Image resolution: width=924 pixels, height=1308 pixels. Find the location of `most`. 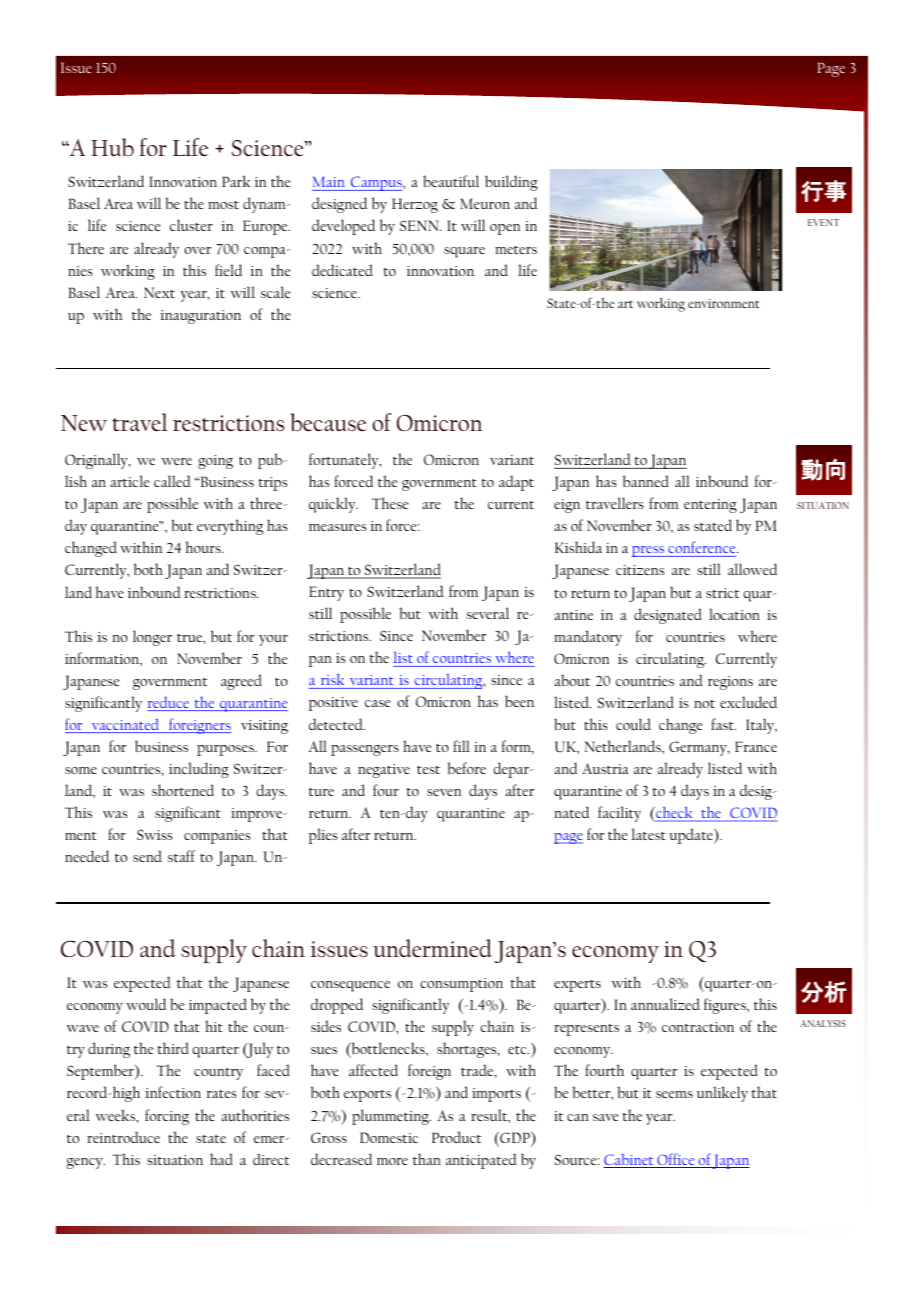

most is located at coordinates (223, 205).
